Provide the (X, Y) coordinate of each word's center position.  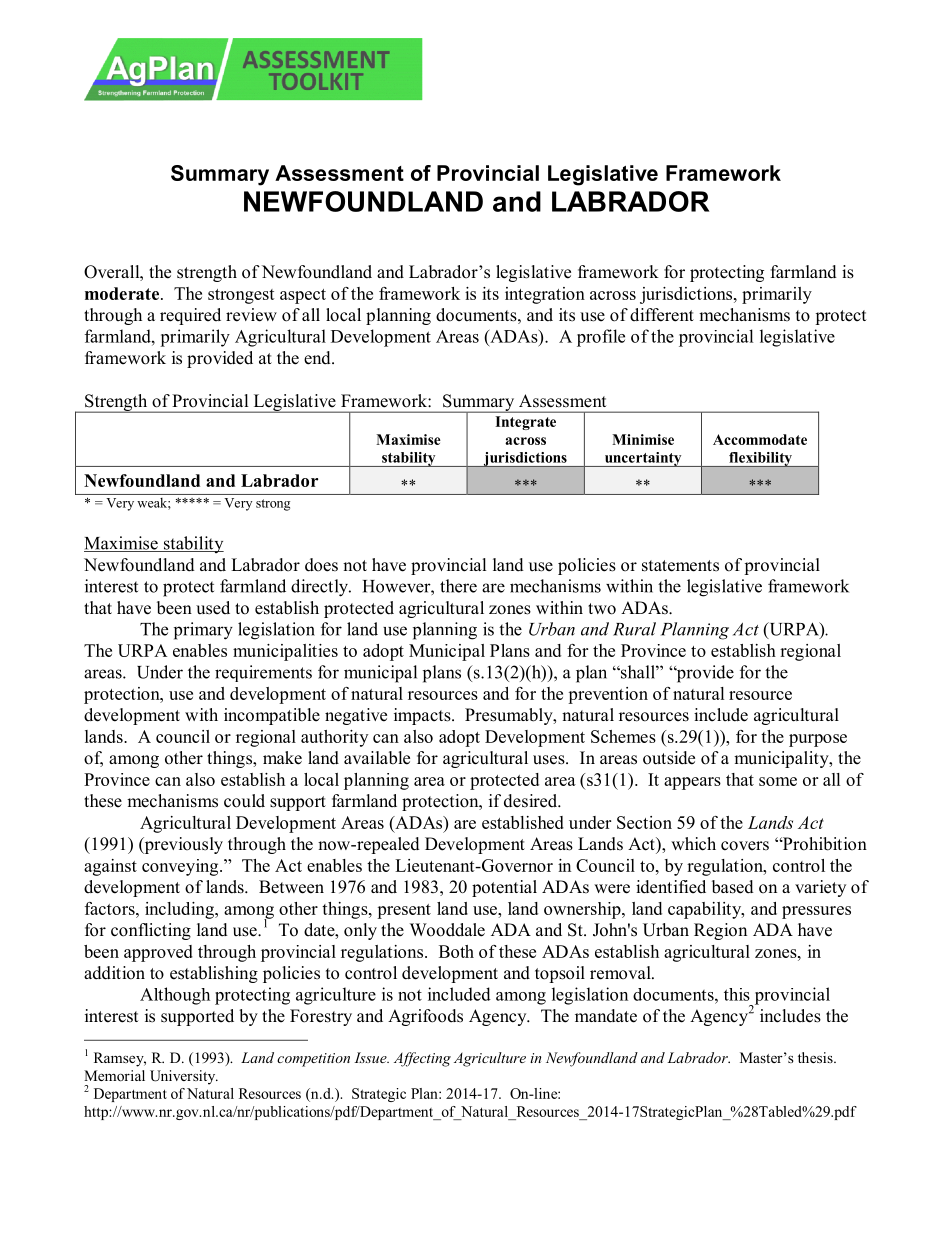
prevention (608, 695)
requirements (263, 673)
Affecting (422, 1059)
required (190, 316)
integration (545, 295)
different (662, 315)
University (184, 1077)
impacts (423, 716)
